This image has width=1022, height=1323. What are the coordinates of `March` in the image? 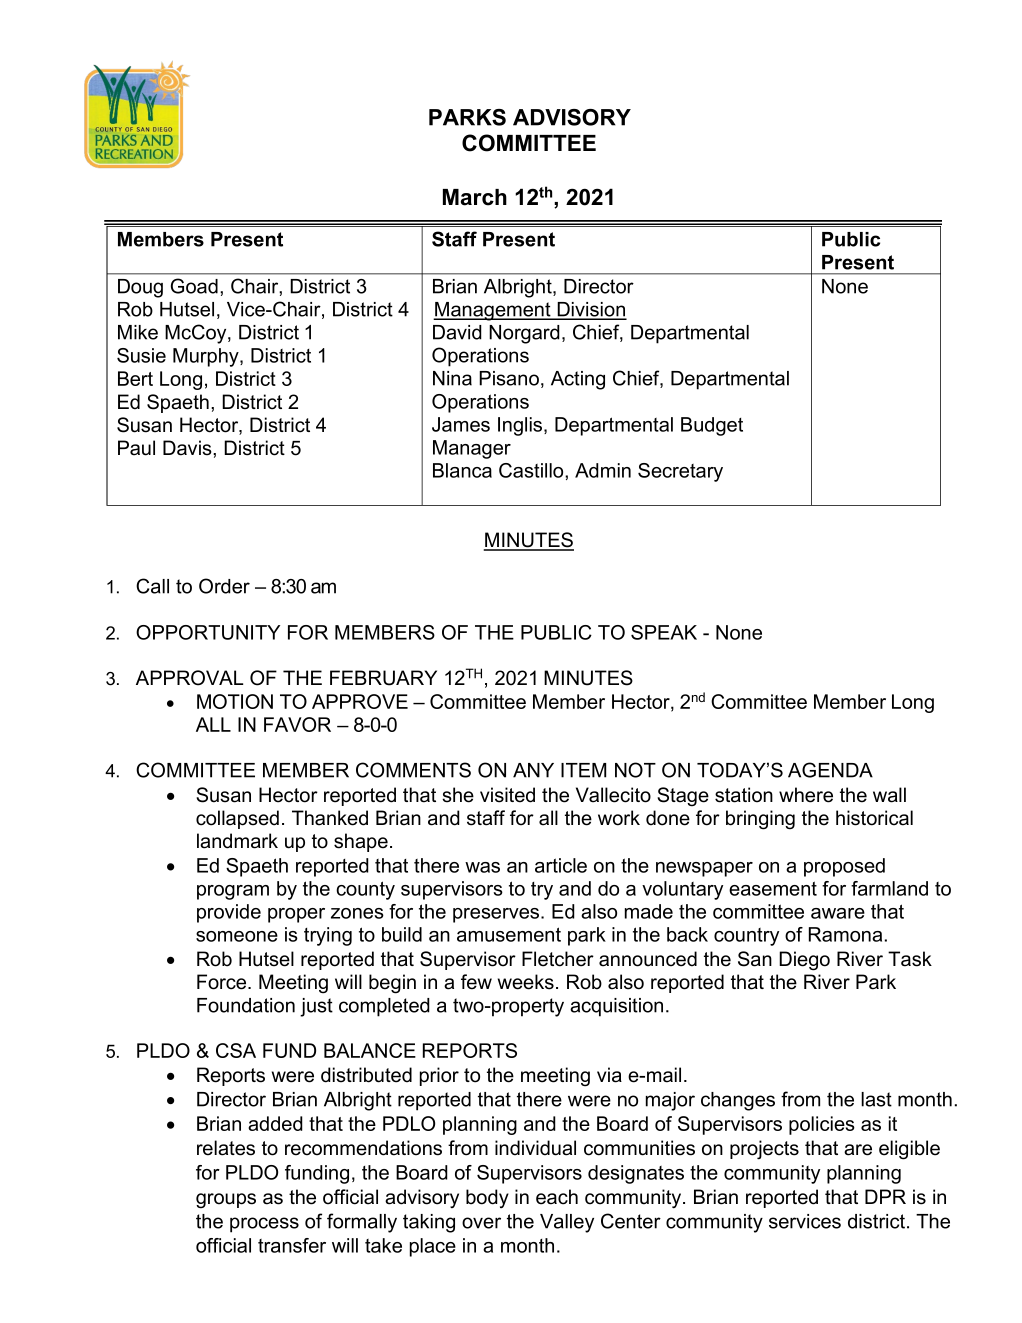 It's located at (475, 197).
